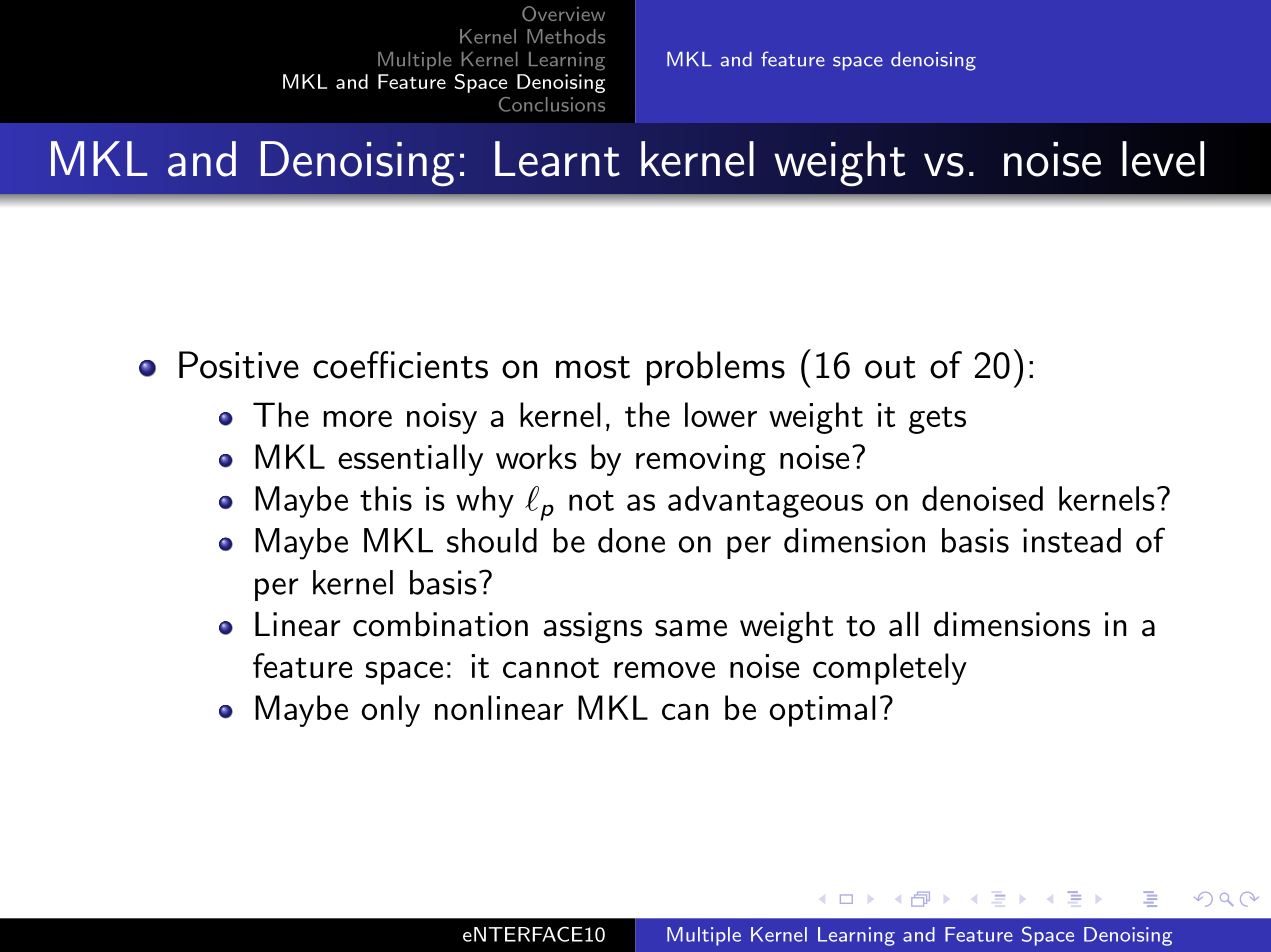 This image has width=1271, height=952. What do you see at coordinates (937, 420) in the image?
I see `gets` at bounding box center [937, 420].
